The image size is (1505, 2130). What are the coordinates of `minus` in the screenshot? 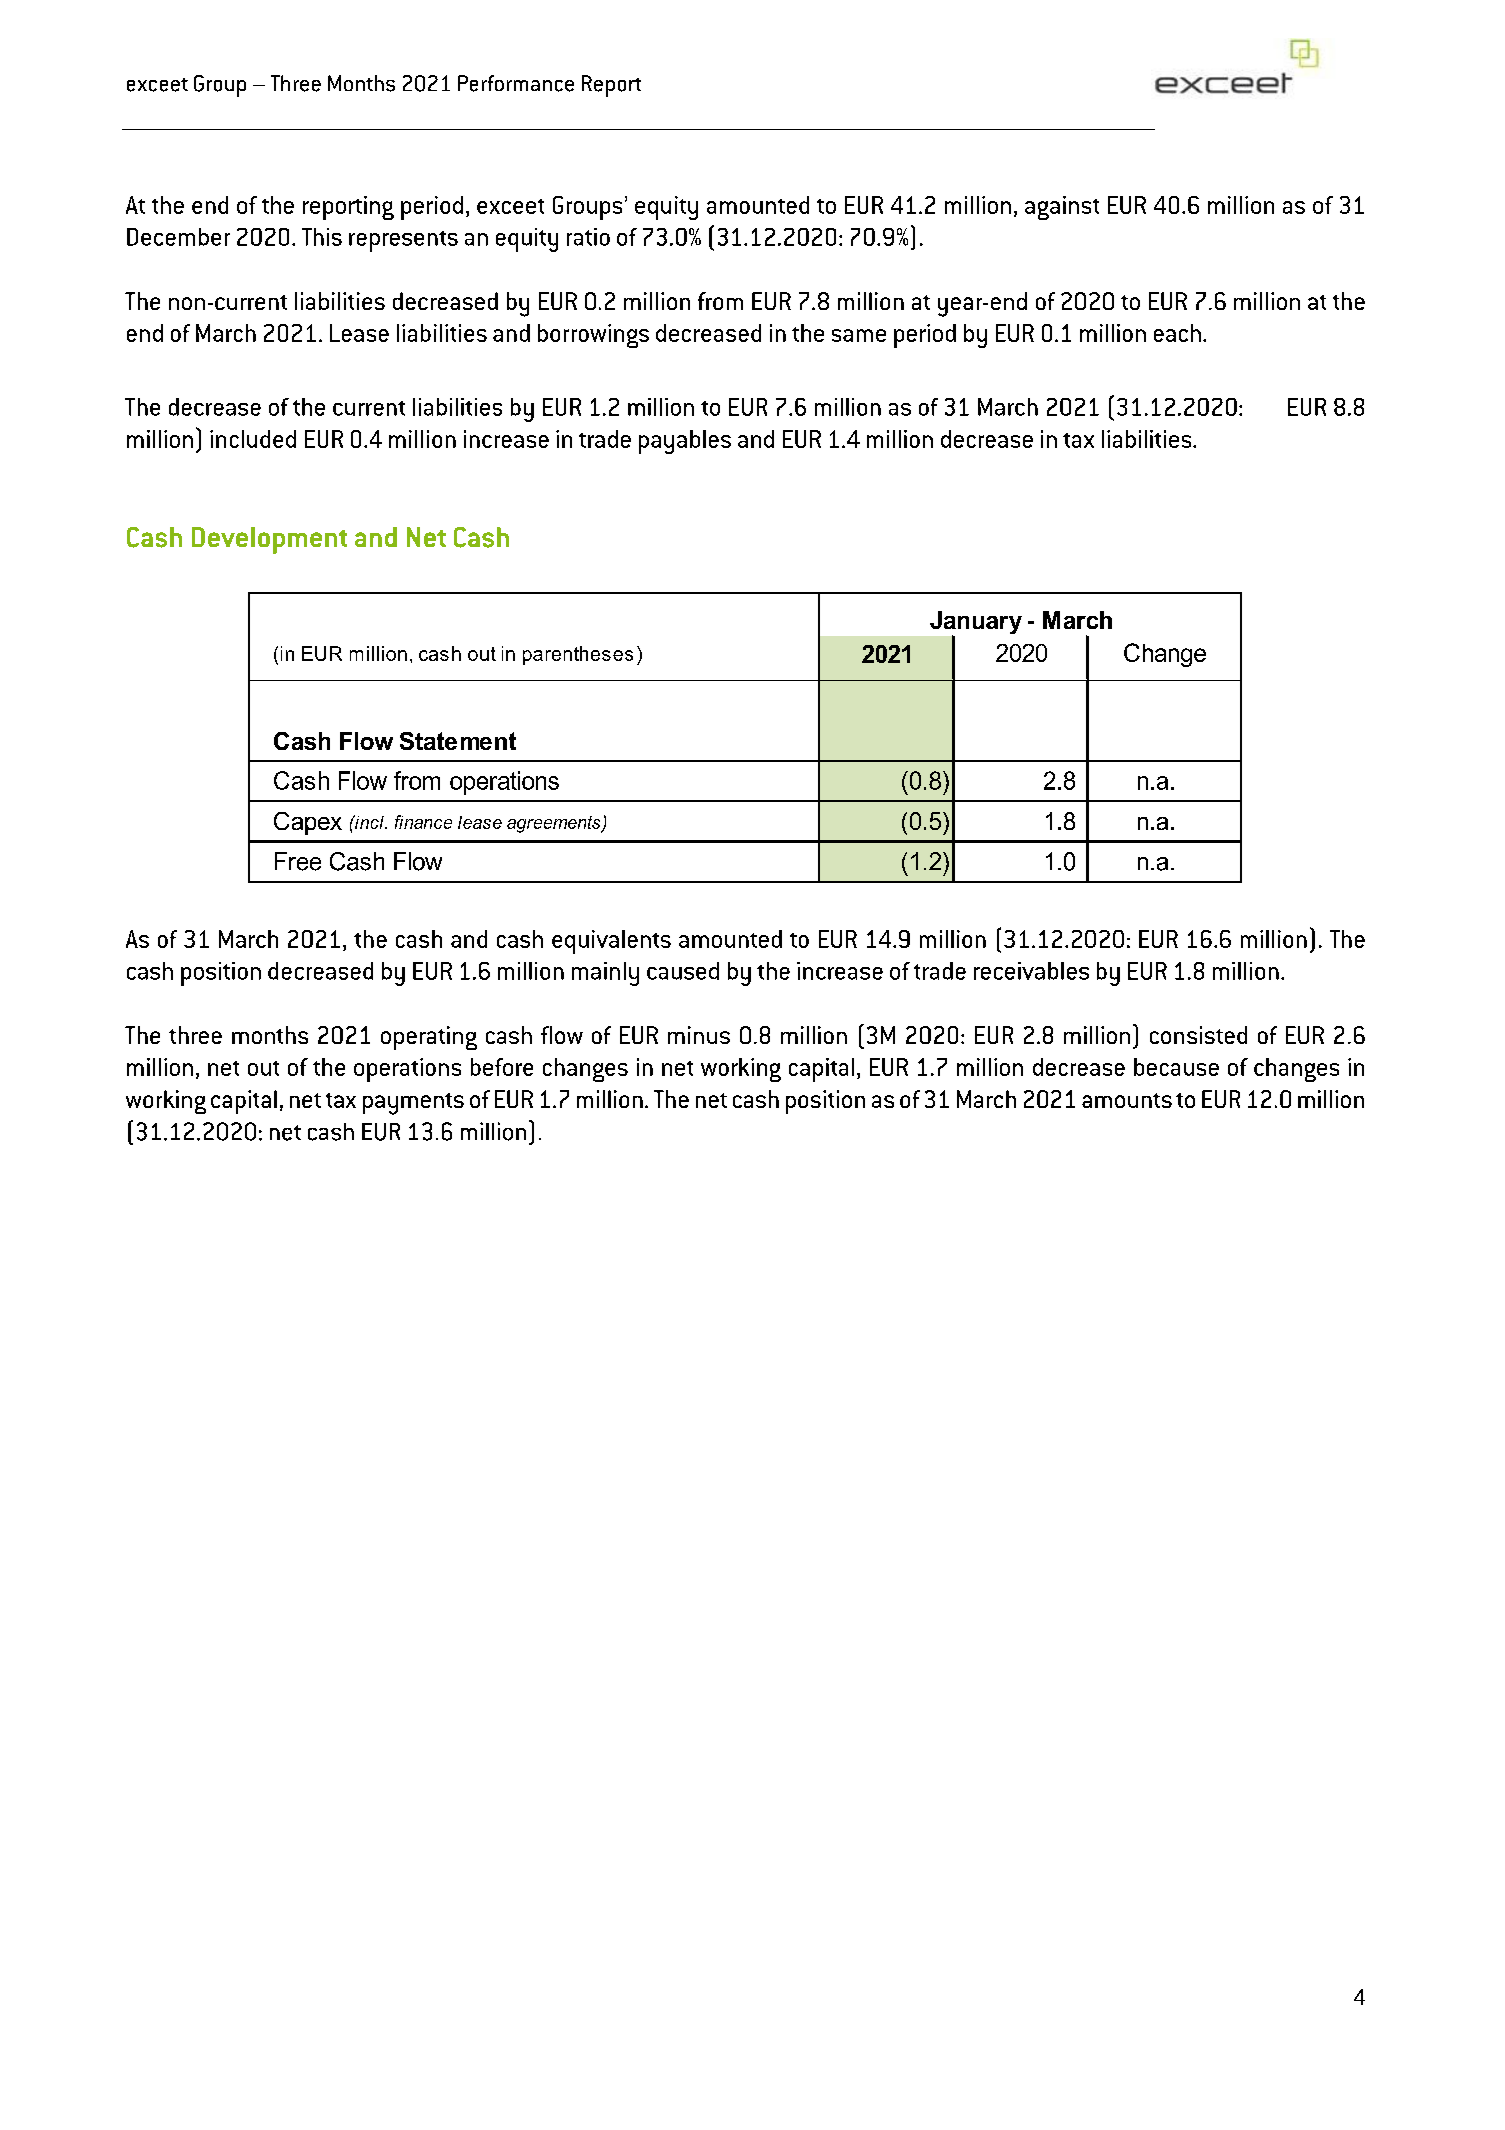 It's located at (699, 1035).
